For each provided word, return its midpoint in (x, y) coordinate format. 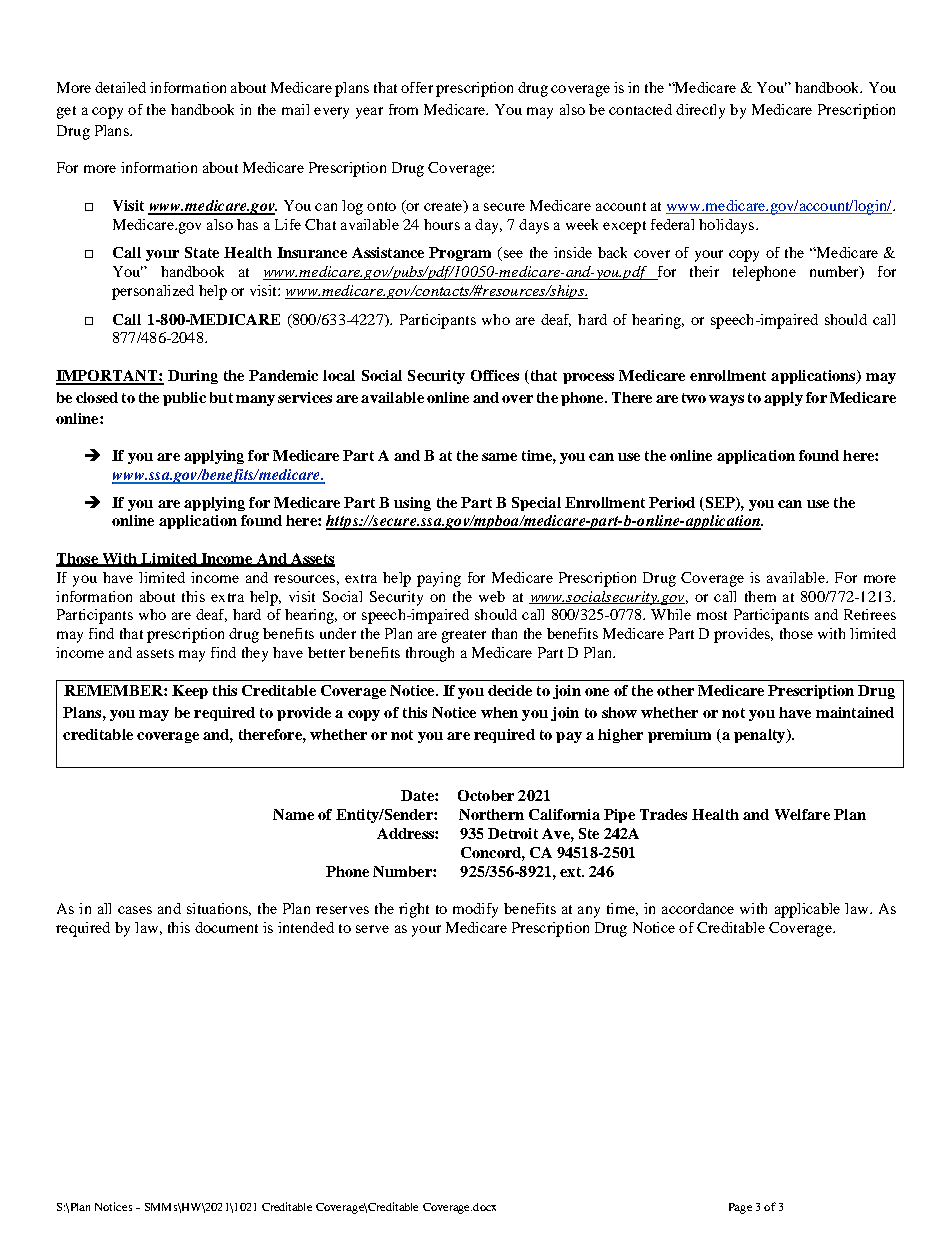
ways (726, 400)
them (760, 596)
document (226, 927)
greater (464, 636)
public (184, 399)
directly (700, 111)
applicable (807, 910)
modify (475, 910)
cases (135, 910)
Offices (495, 375)
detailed (120, 87)
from (403, 109)
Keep (190, 692)
